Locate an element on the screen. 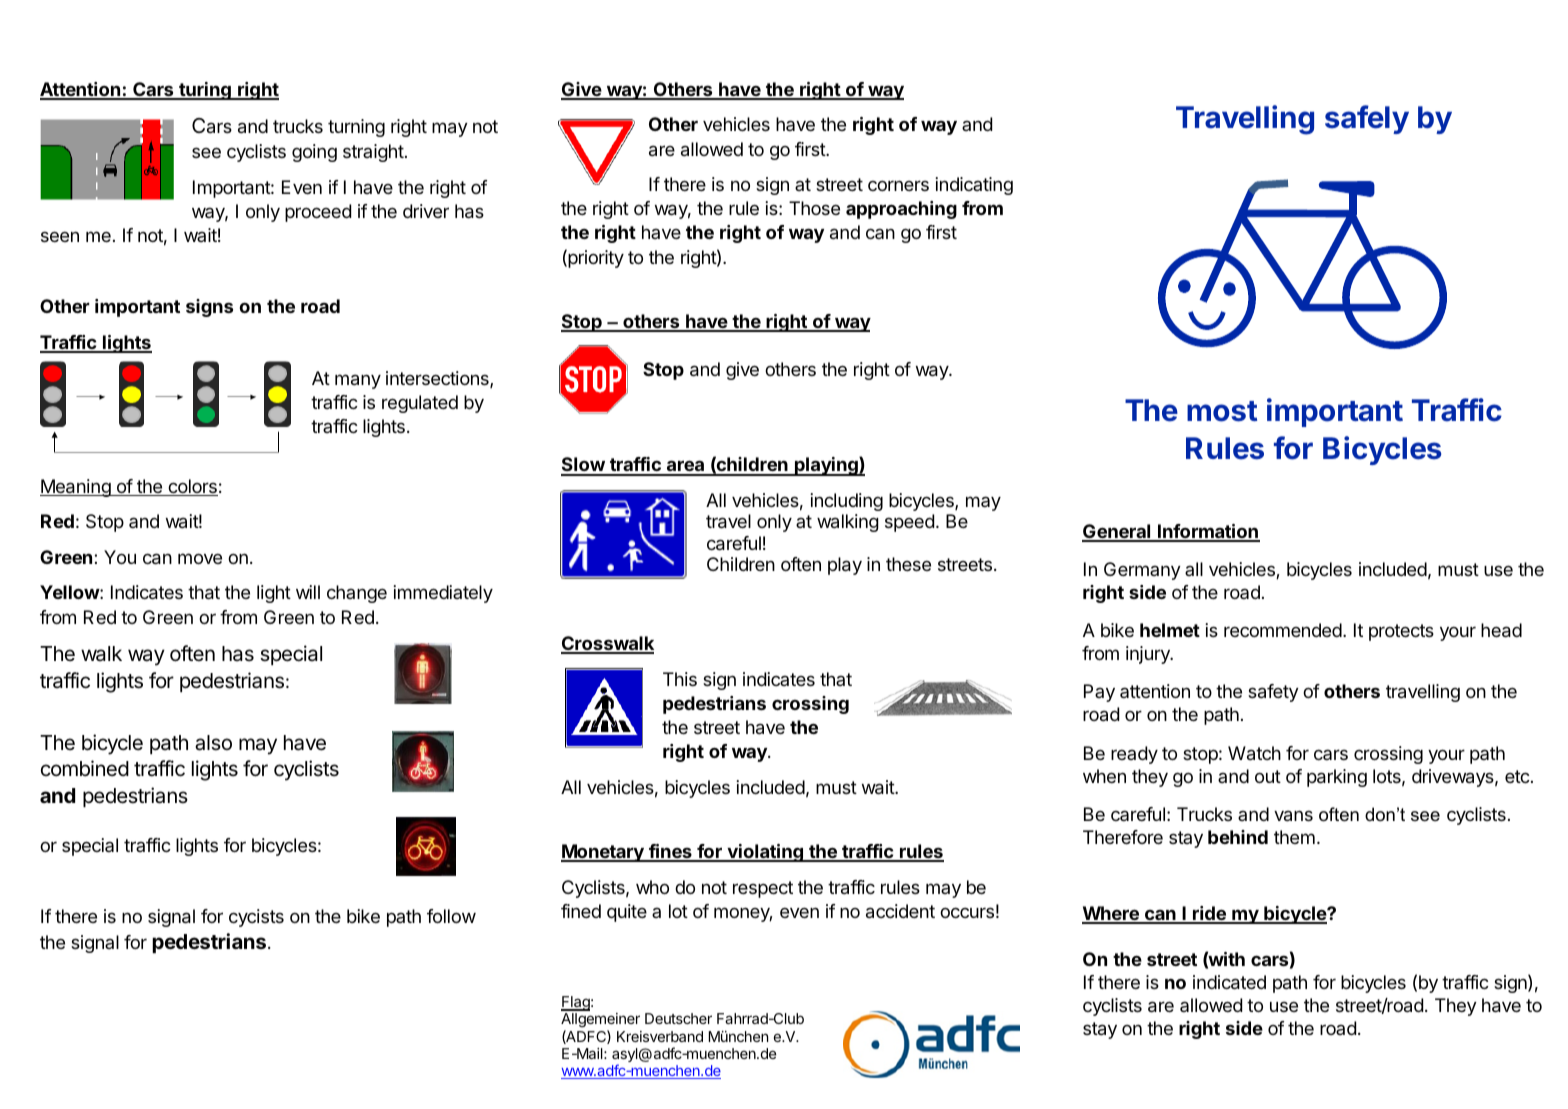 The width and height of the screenshot is (1568, 1109). these is located at coordinates (908, 564).
